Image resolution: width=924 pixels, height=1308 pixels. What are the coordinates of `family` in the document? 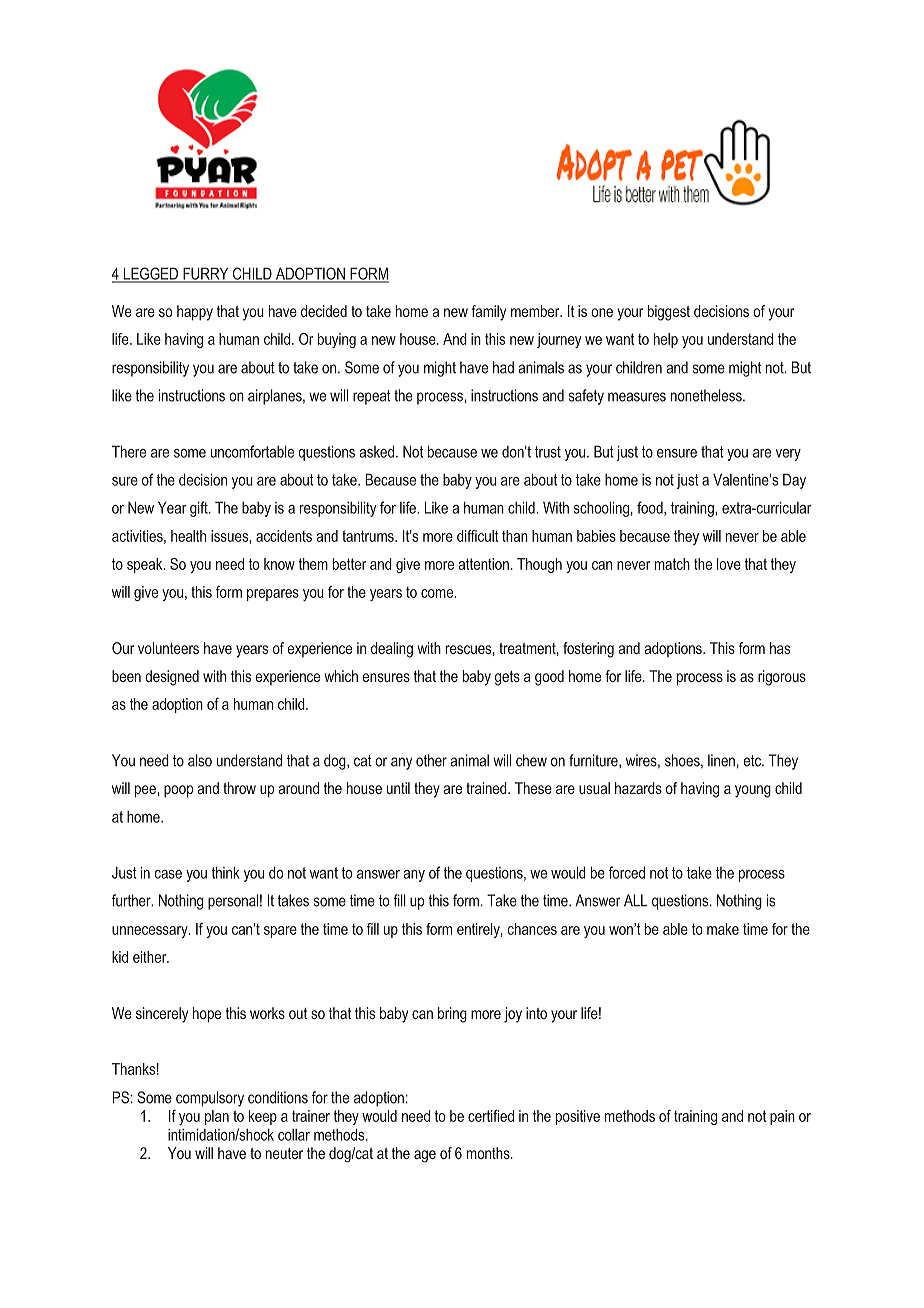 It's located at (489, 313).
